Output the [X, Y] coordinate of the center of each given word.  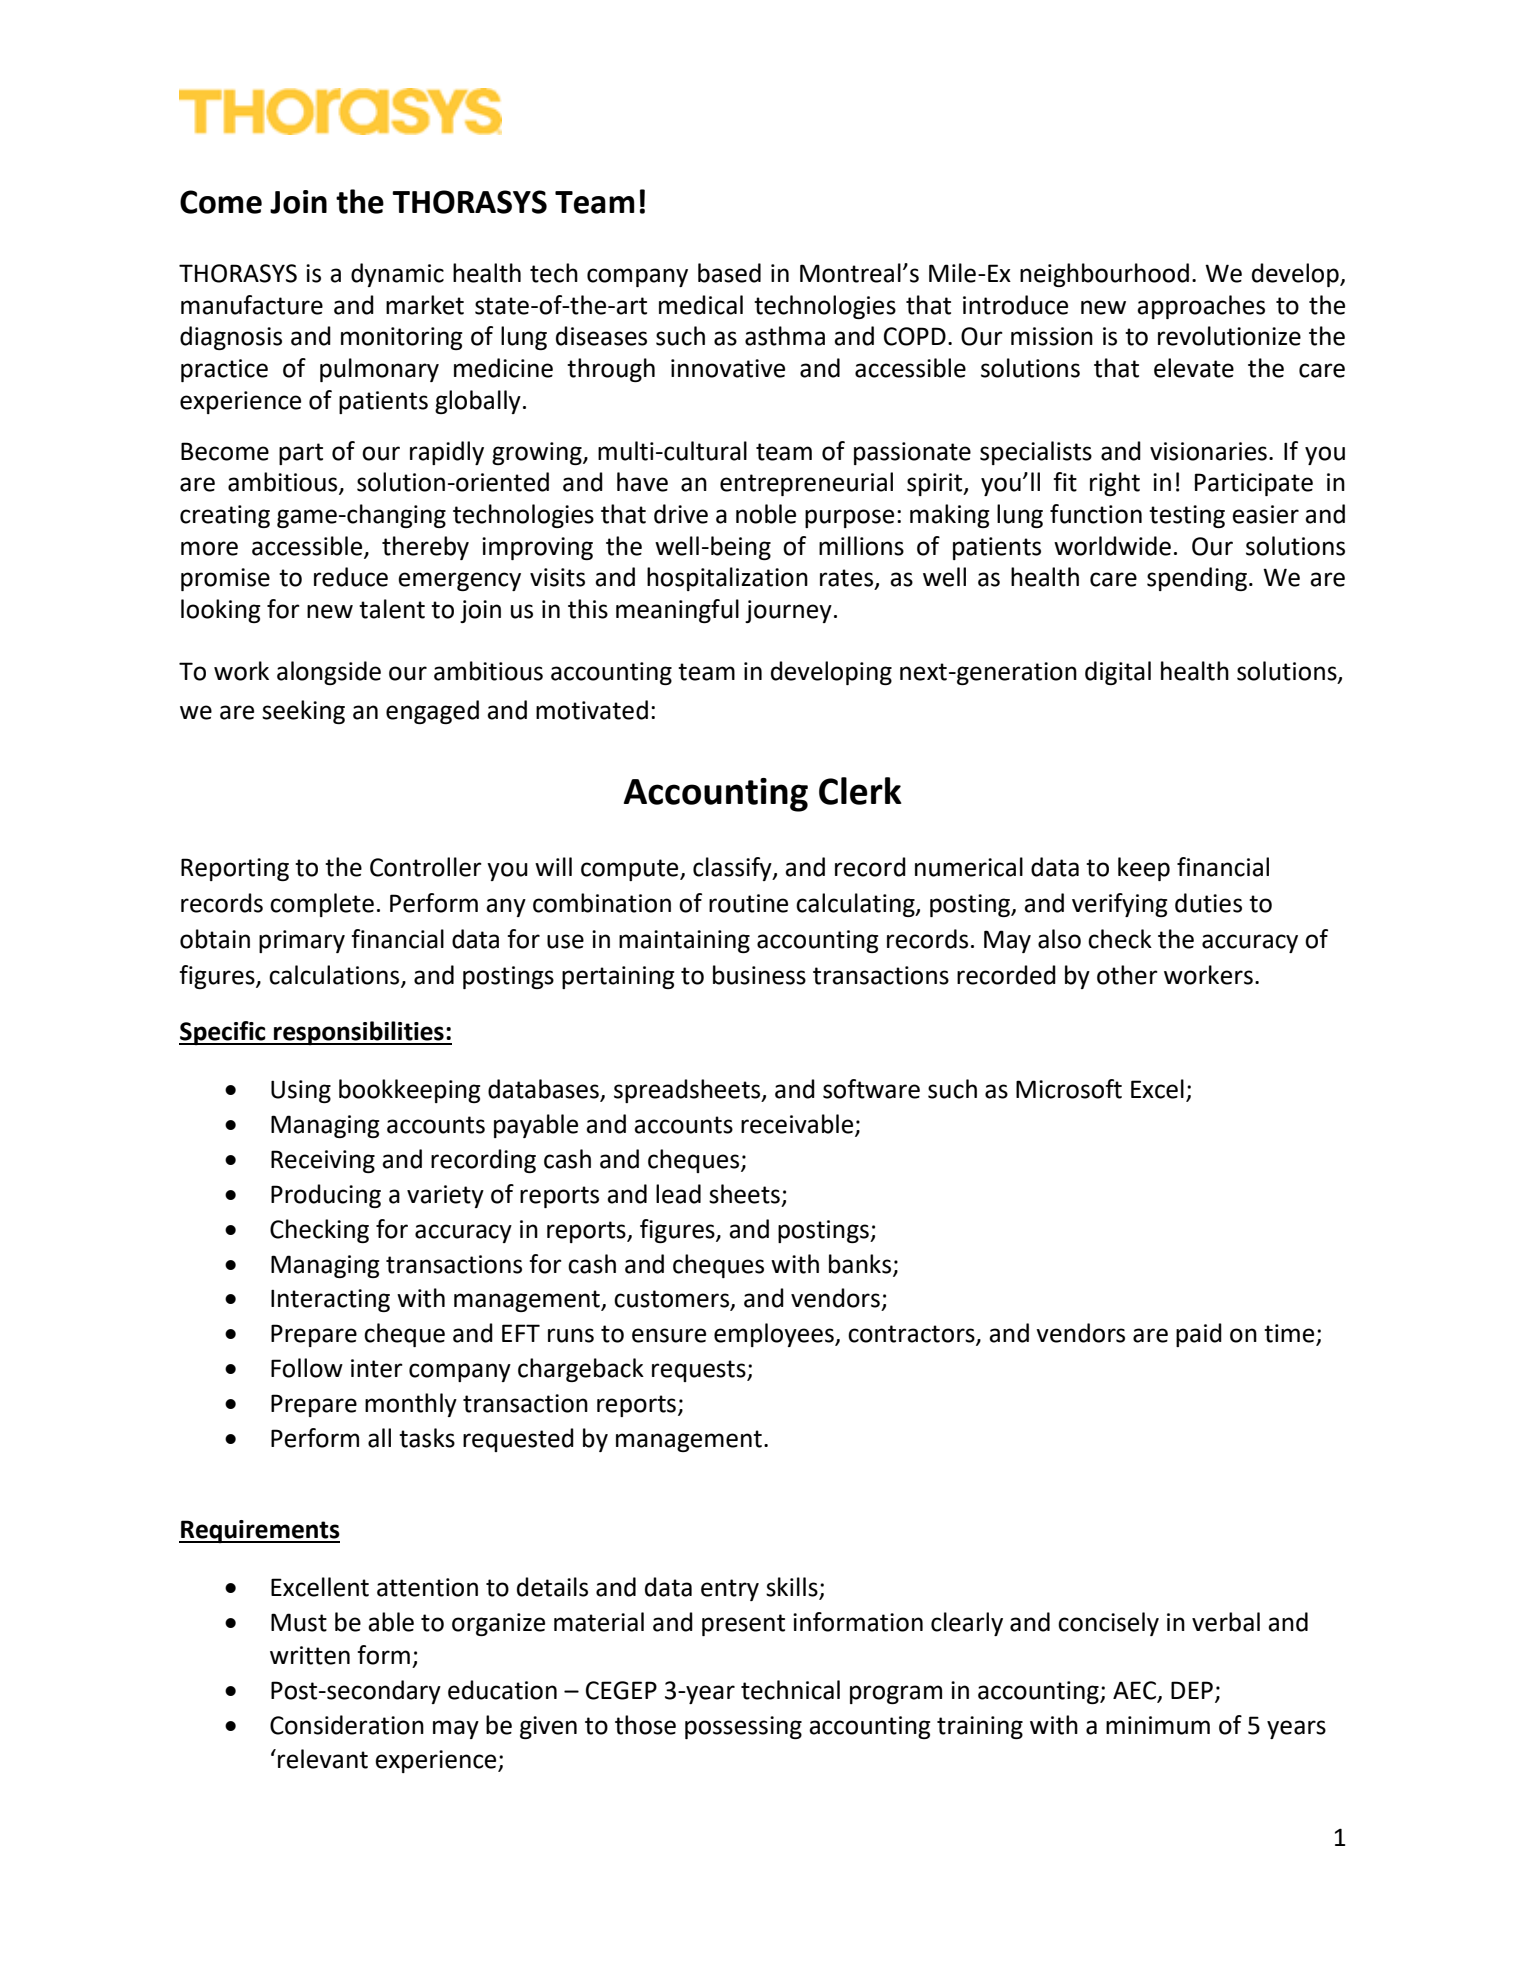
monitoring [401, 338]
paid [1199, 1335]
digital [1118, 673]
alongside [329, 673]
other [1127, 975]
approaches [1201, 307]
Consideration [347, 1725]
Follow [307, 1368]
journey [788, 611]
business [759, 975]
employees [775, 1335]
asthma [785, 336]
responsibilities [359, 1033]
